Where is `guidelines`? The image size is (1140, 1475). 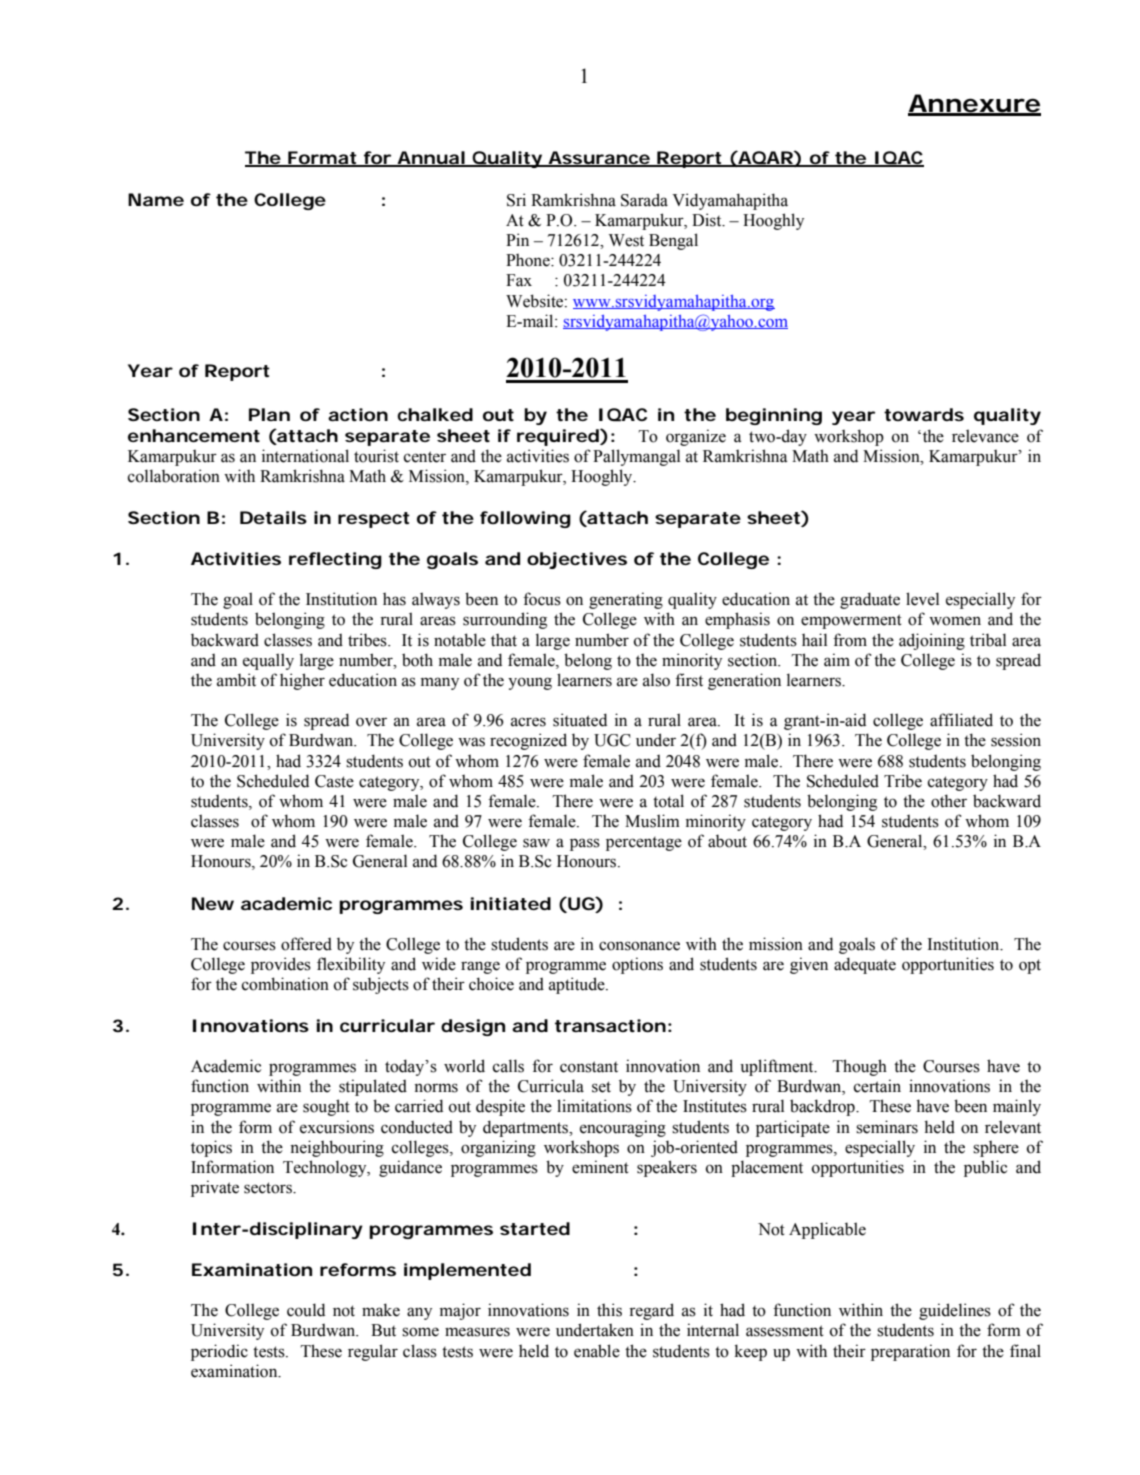
guidelines is located at coordinates (955, 1311).
